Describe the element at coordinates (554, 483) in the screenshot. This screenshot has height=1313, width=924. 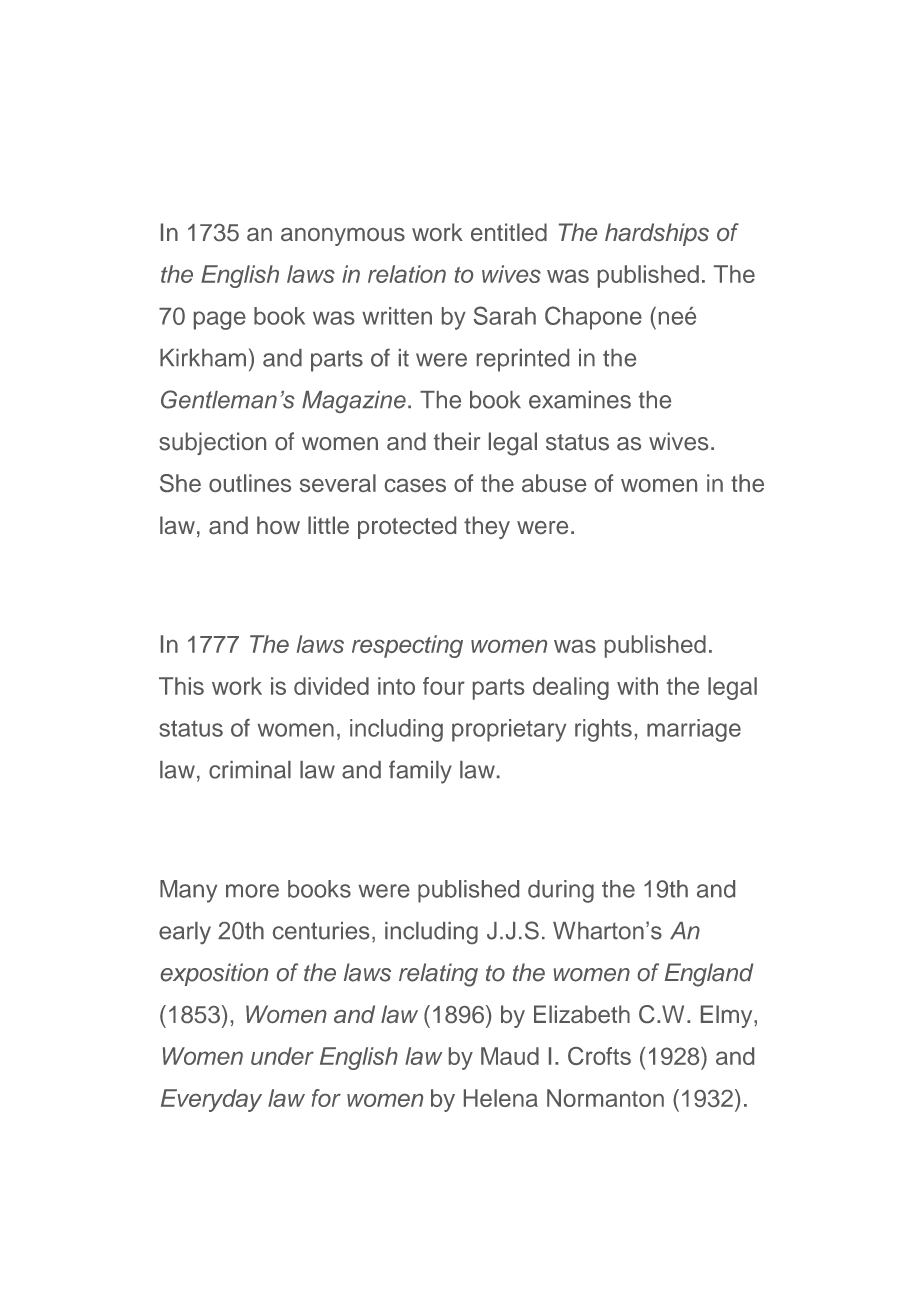
I see `abuse` at that location.
